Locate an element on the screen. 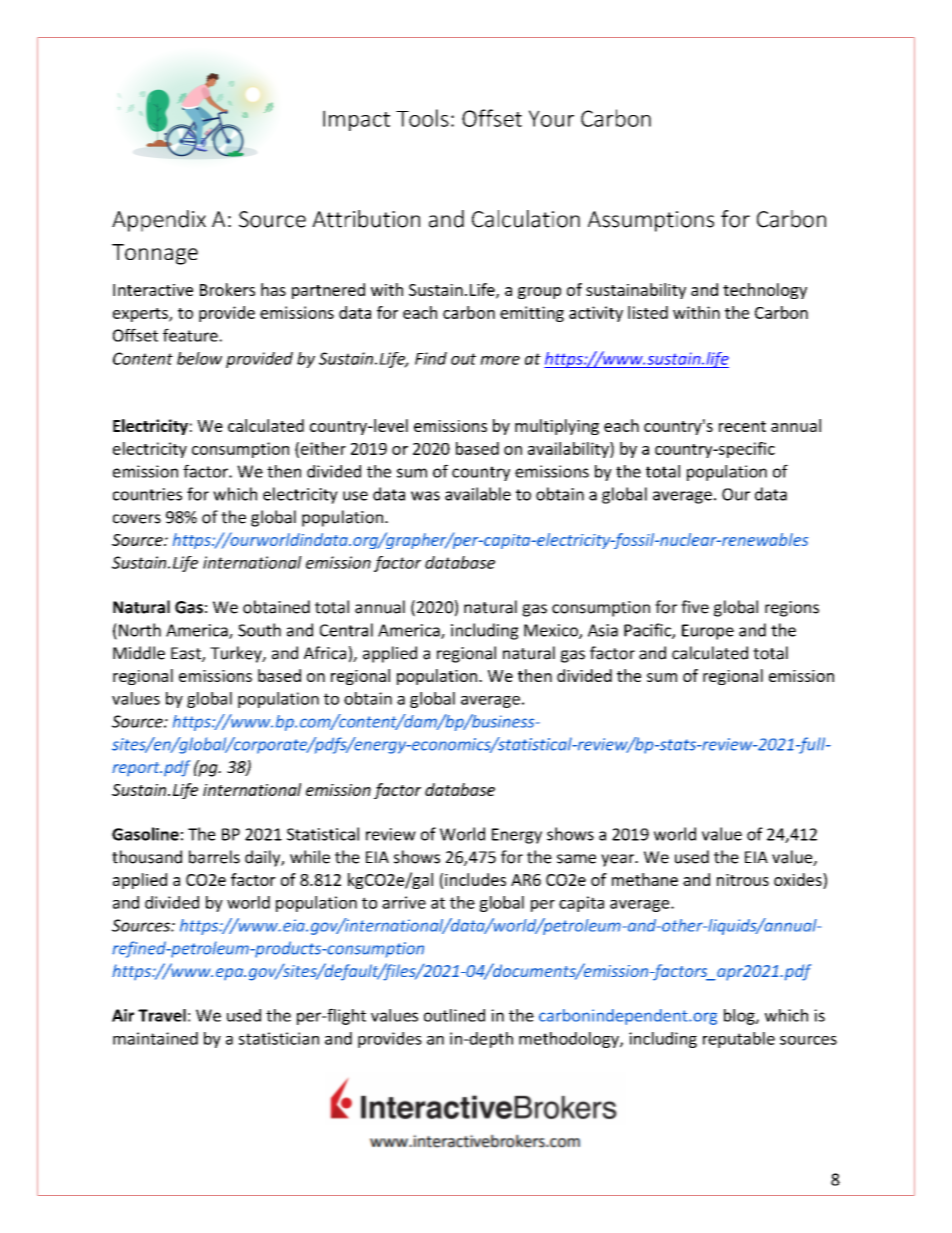 This screenshot has height=1233, width=952. countries is located at coordinates (147, 494).
